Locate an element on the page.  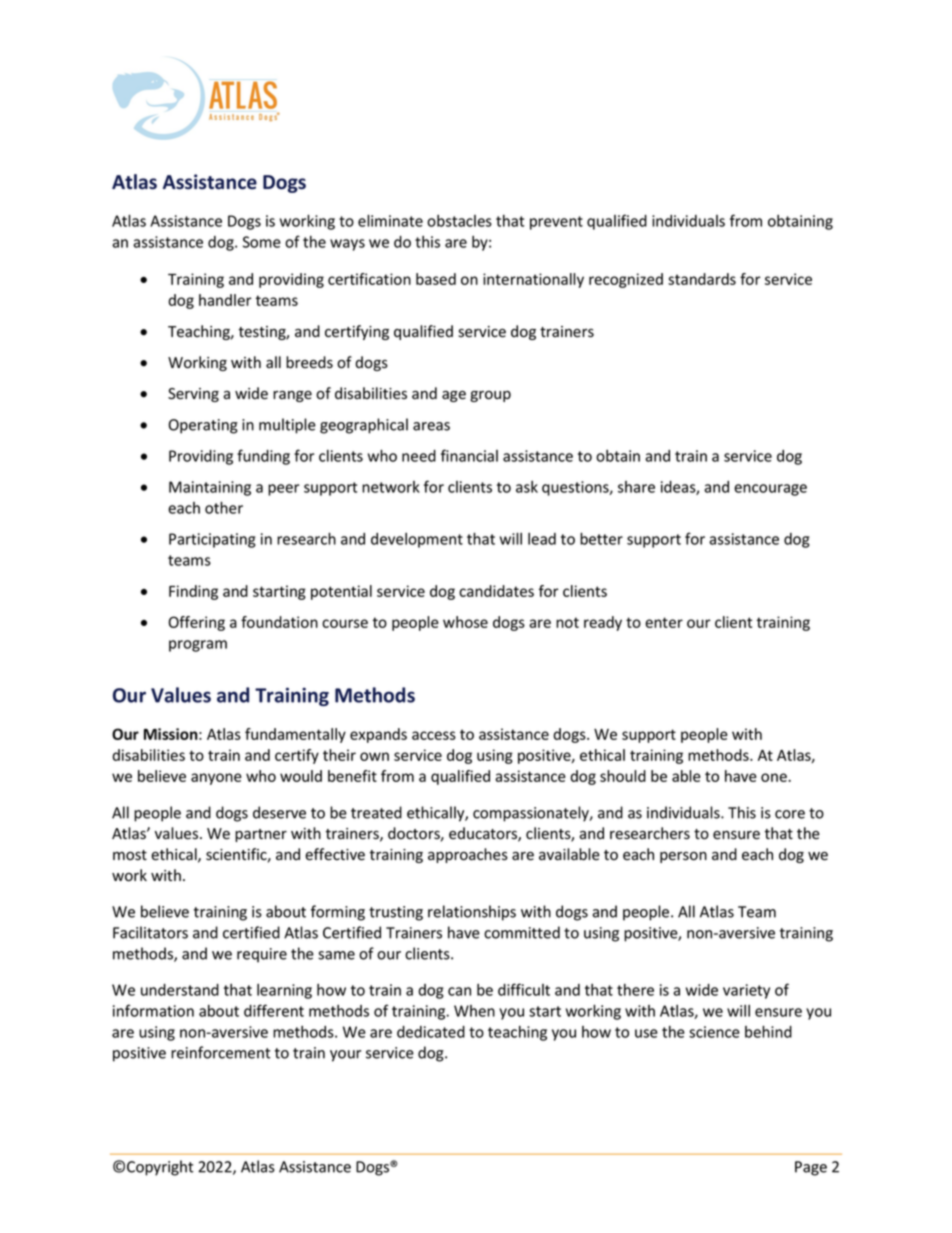
dedicated is located at coordinates (431, 1032).
